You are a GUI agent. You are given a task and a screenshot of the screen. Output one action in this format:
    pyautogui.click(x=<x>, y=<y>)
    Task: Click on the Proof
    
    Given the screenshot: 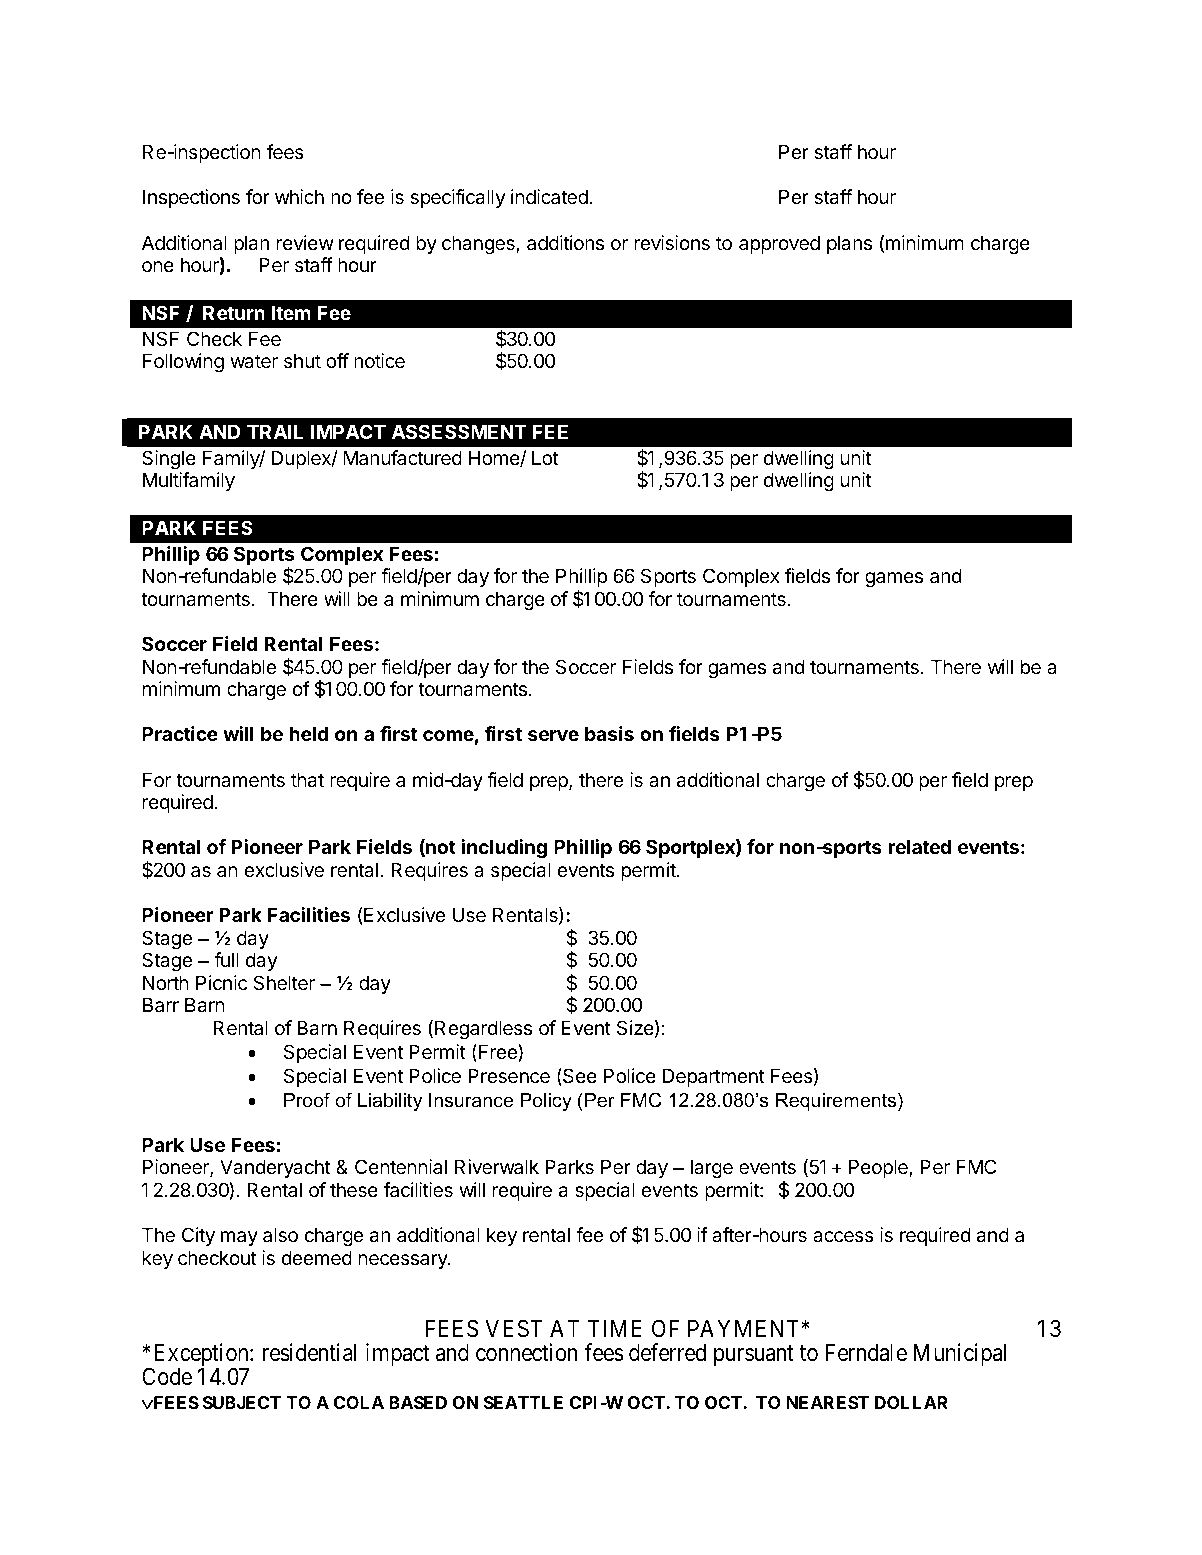 What is the action you would take?
    pyautogui.click(x=307, y=1100)
